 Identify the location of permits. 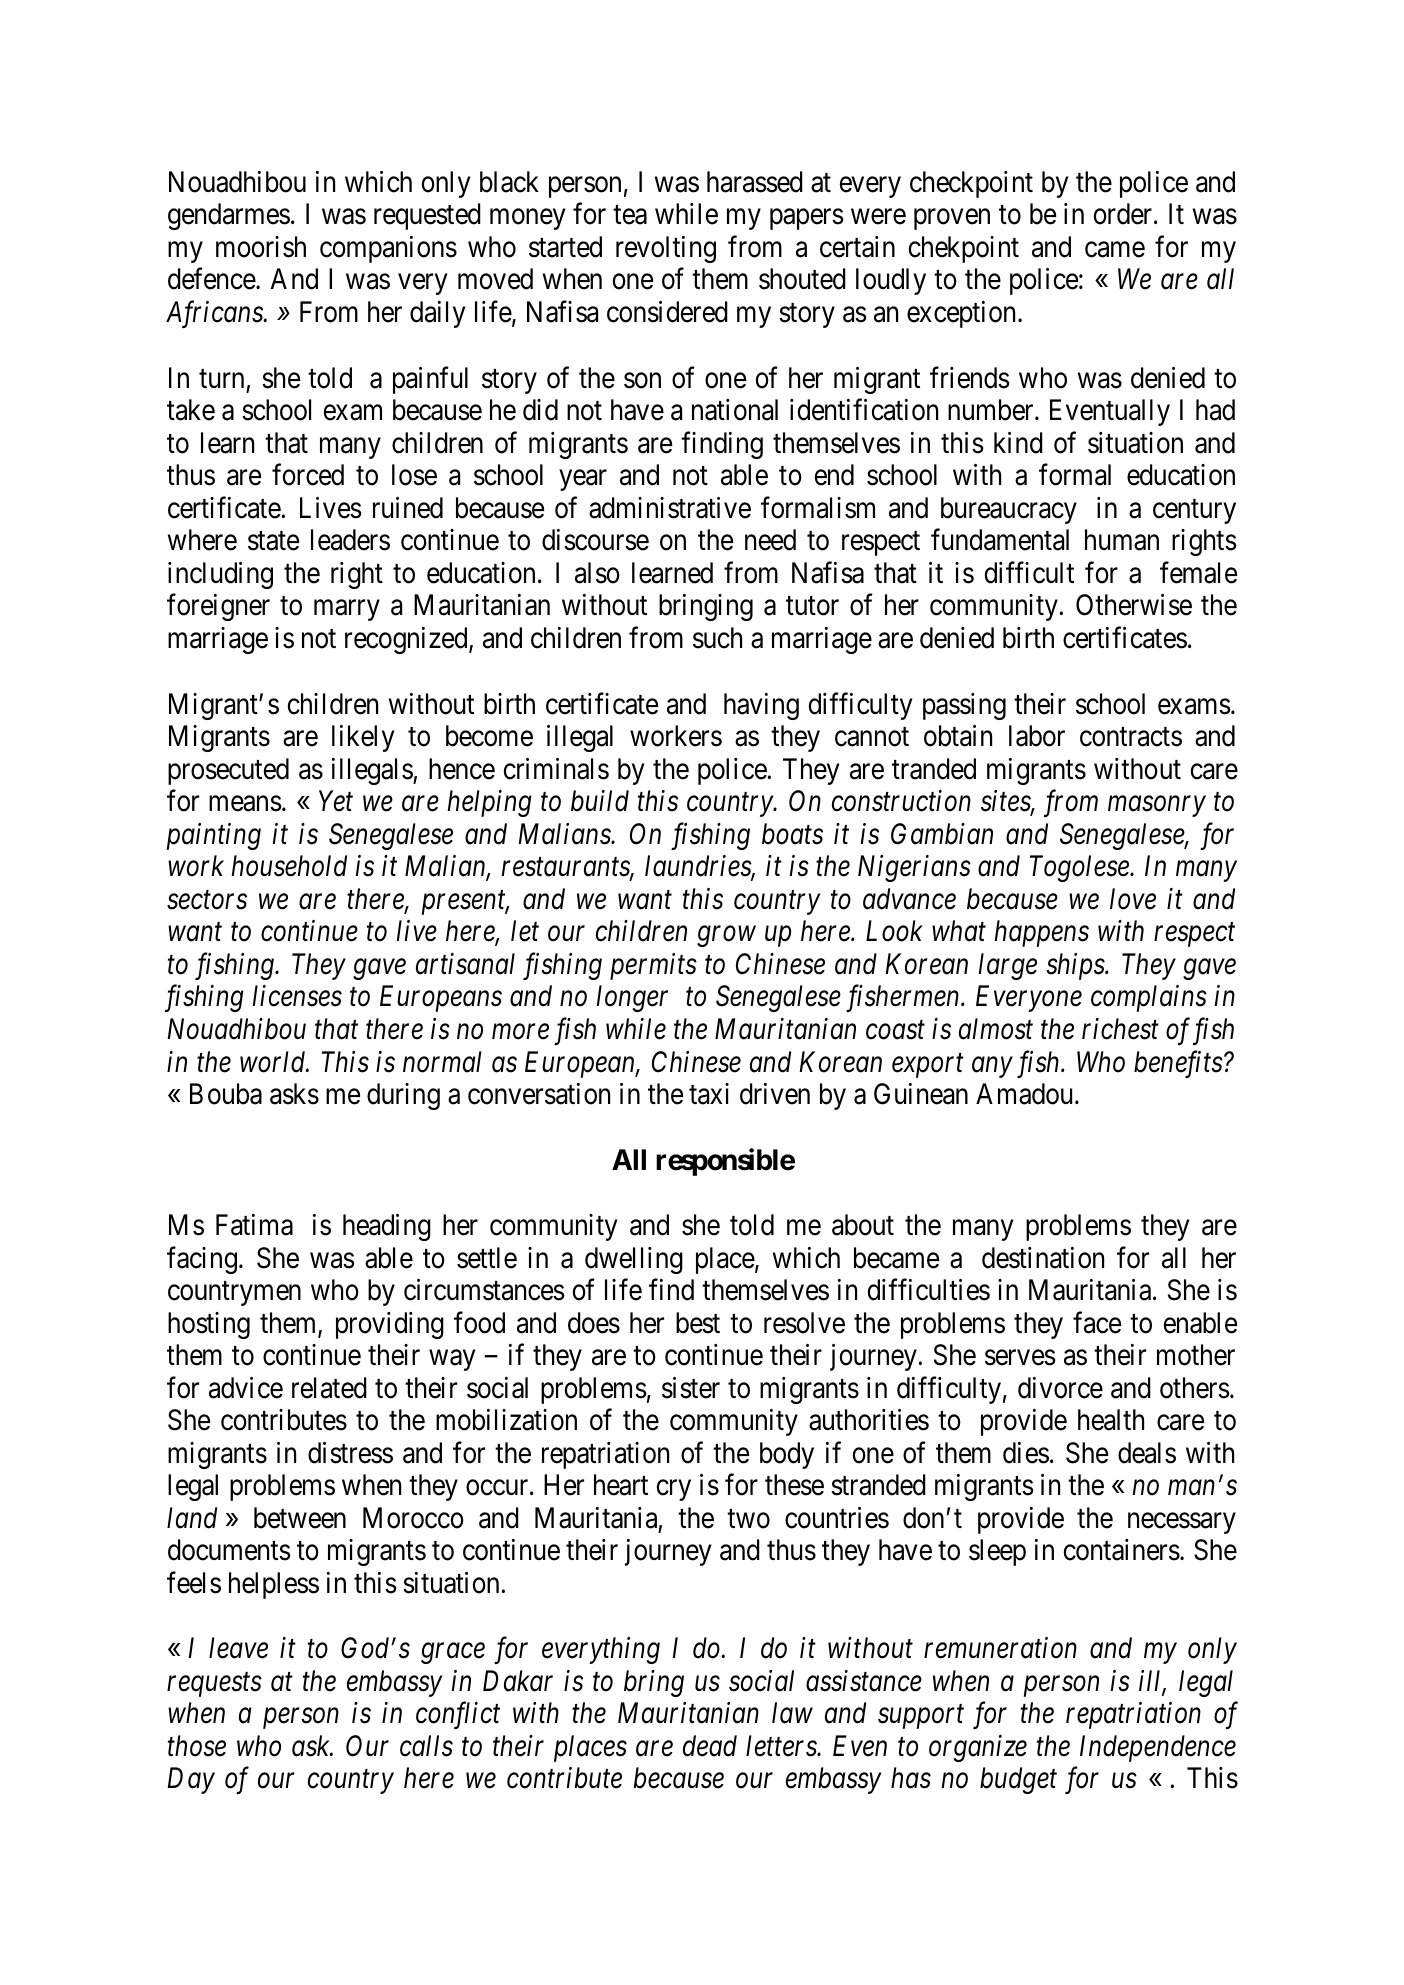
(653, 966).
